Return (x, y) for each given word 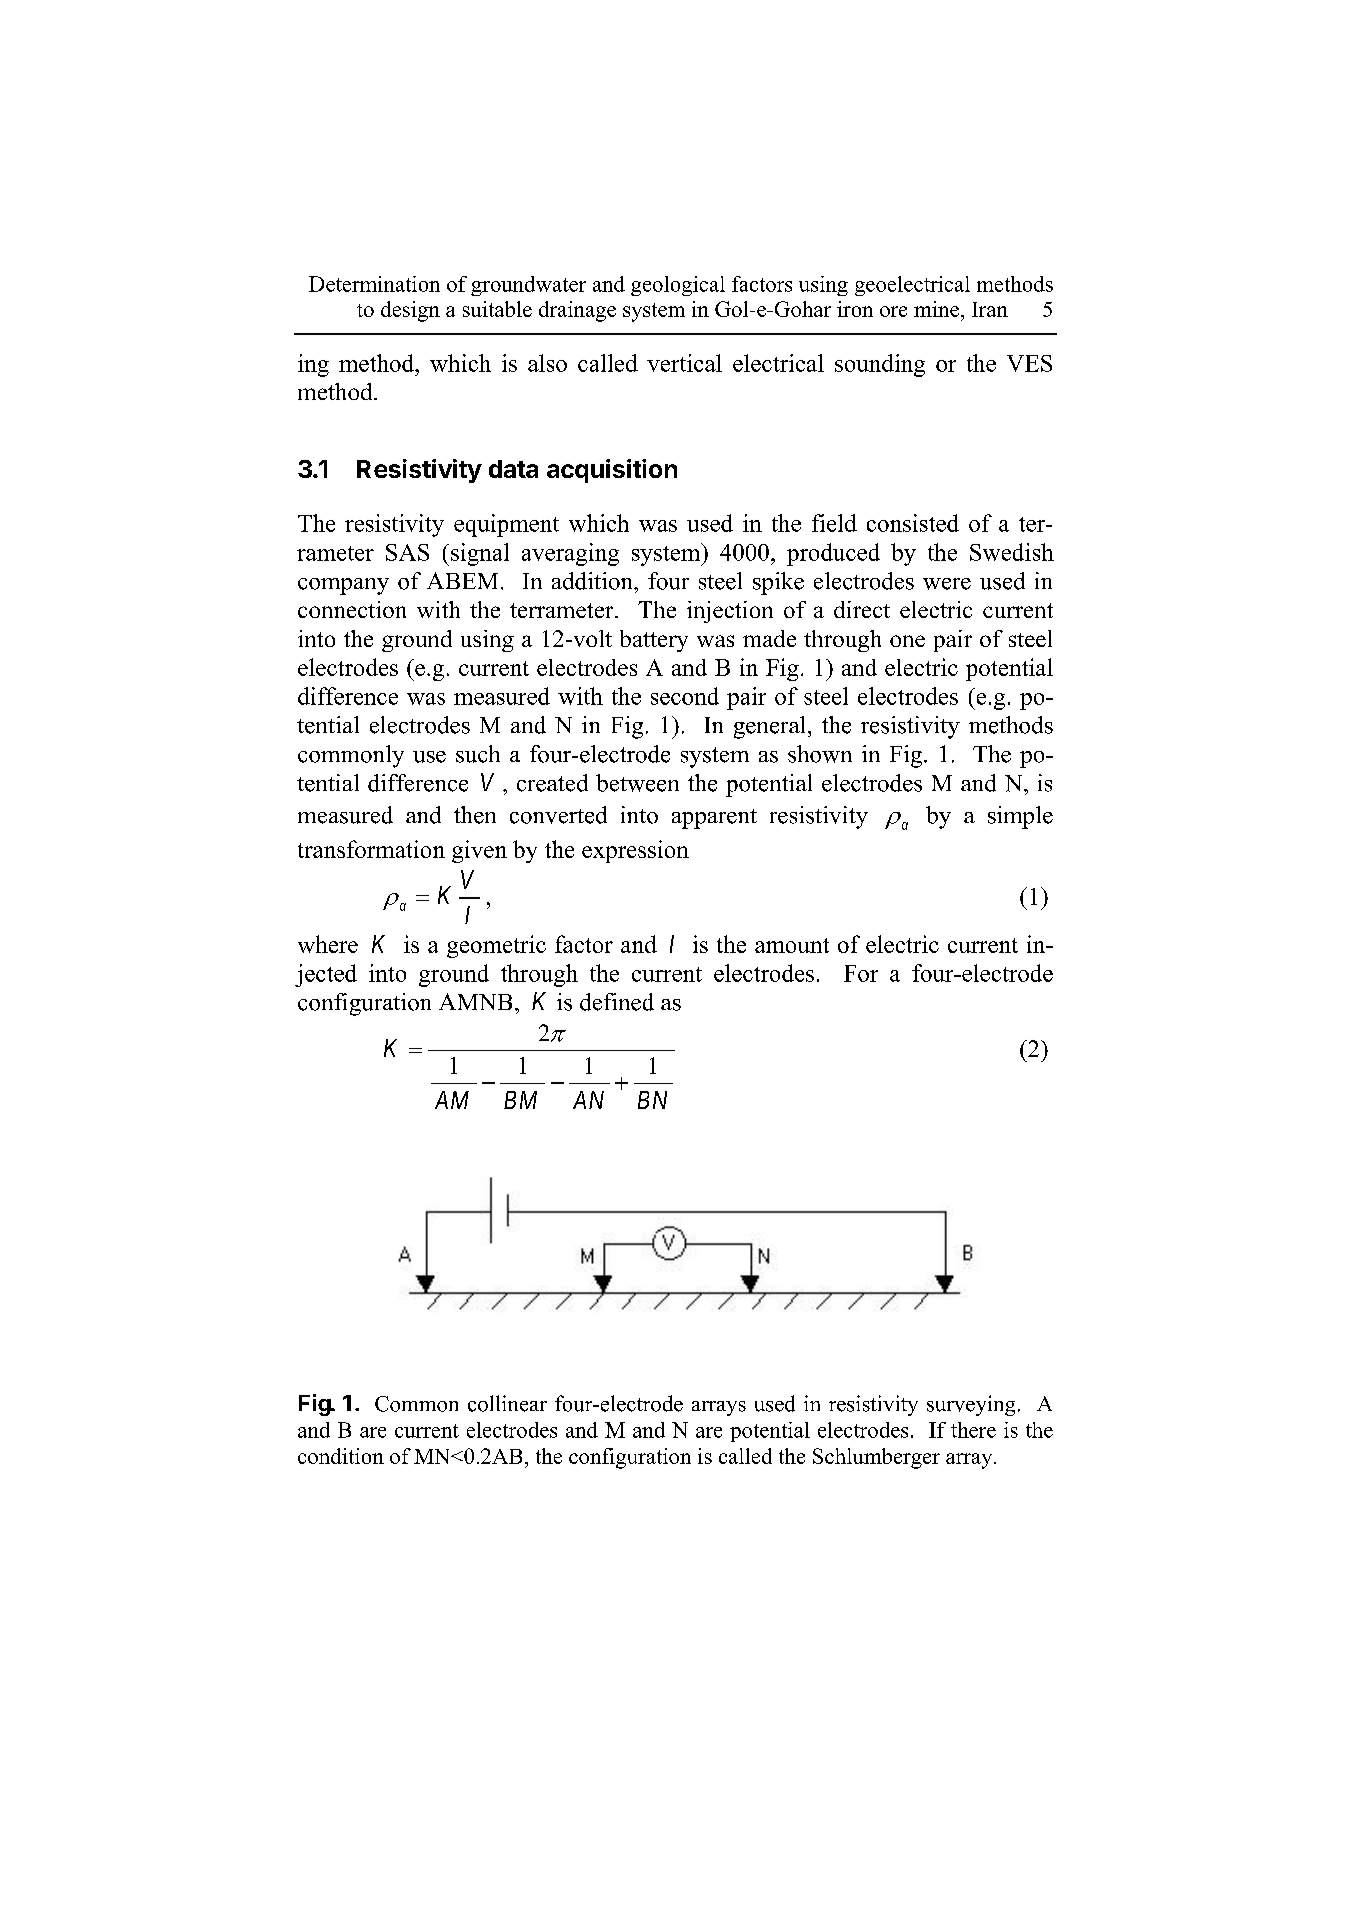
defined (617, 1002)
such (478, 754)
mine (936, 309)
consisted (913, 523)
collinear (507, 1403)
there (973, 1430)
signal (480, 554)
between (637, 783)
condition (341, 1456)
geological (678, 286)
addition (593, 581)
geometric (496, 946)
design (410, 311)
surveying (971, 1405)
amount (792, 945)
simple (1020, 817)
